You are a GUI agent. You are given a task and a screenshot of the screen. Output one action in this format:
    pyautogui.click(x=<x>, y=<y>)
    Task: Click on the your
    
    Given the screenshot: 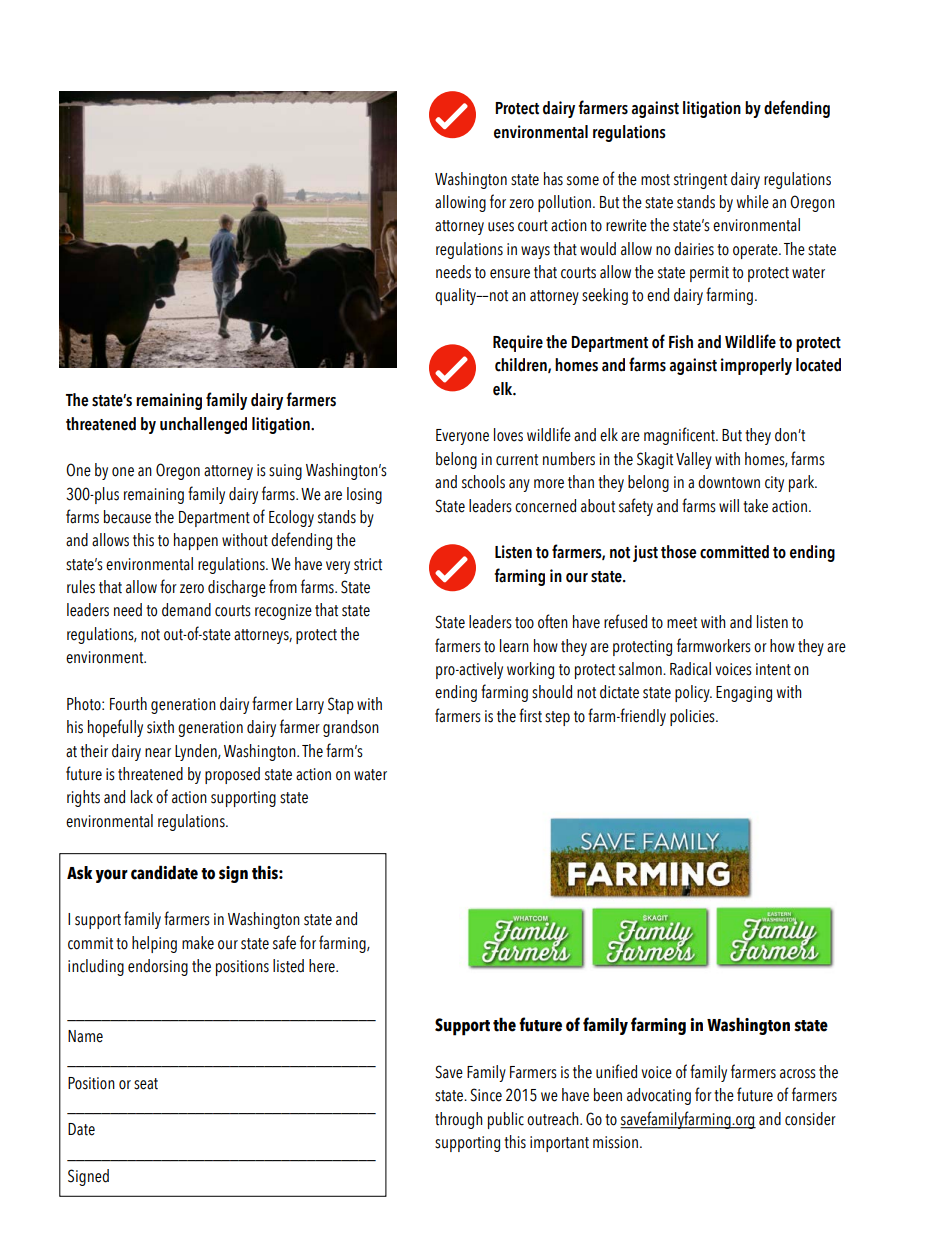 What is the action you would take?
    pyautogui.click(x=111, y=876)
